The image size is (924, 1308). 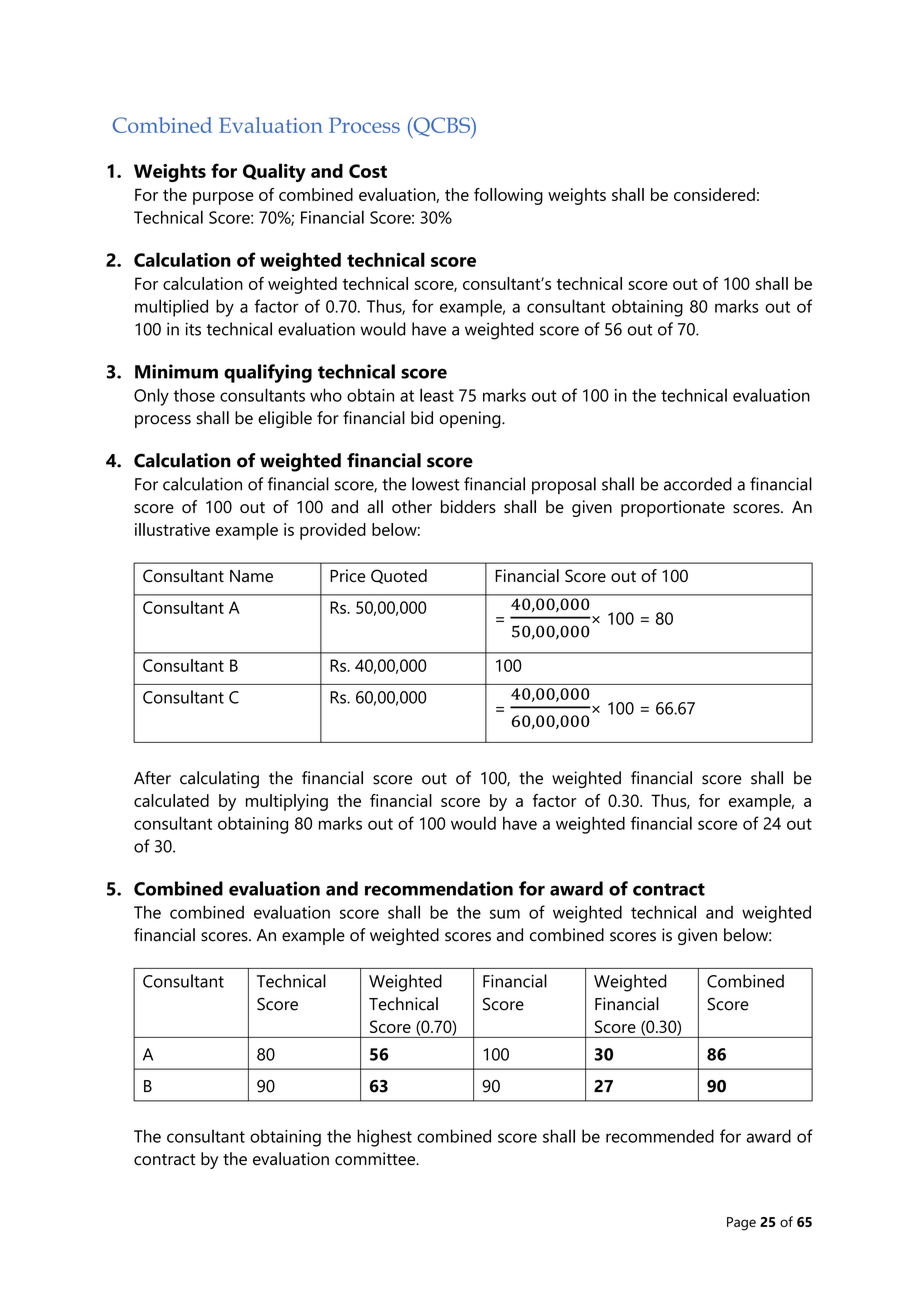 I want to click on Quality, so click(x=274, y=172).
